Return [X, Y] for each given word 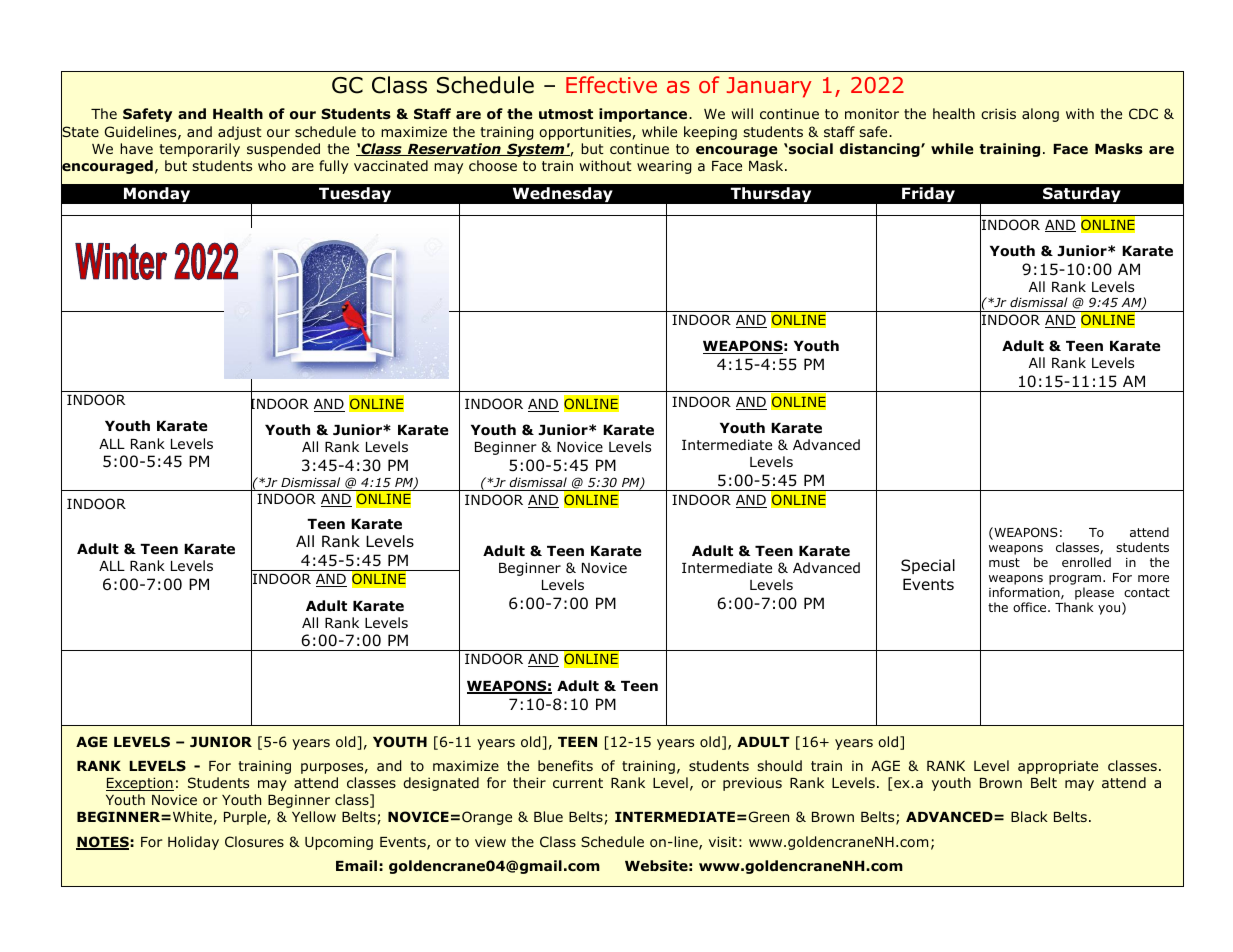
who [272, 165]
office [1031, 607]
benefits [565, 765]
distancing [881, 150]
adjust [240, 133]
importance [644, 115]
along [1040, 115]
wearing [664, 167]
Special [928, 566]
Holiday [193, 843]
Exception [140, 784]
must [1004, 562]
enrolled [1086, 562]
